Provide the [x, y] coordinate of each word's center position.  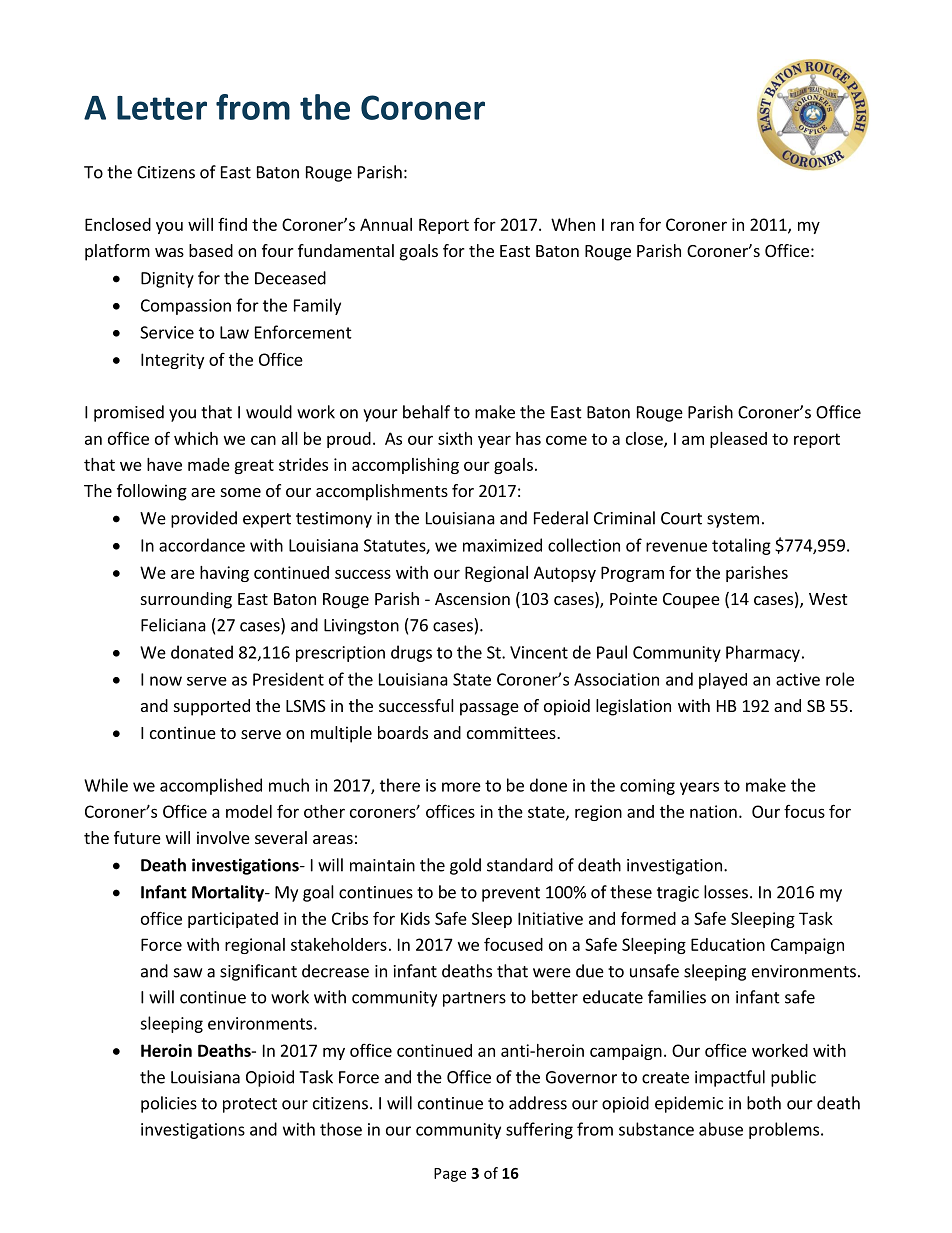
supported [212, 707]
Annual [386, 224]
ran [622, 226]
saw [188, 973]
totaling [741, 546]
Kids [415, 918]
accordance [202, 545]
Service [167, 332]
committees [512, 732]
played [723, 681]
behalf [426, 412]
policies [169, 1104]
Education [728, 944]
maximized [502, 545]
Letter [162, 108]
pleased [738, 440]
